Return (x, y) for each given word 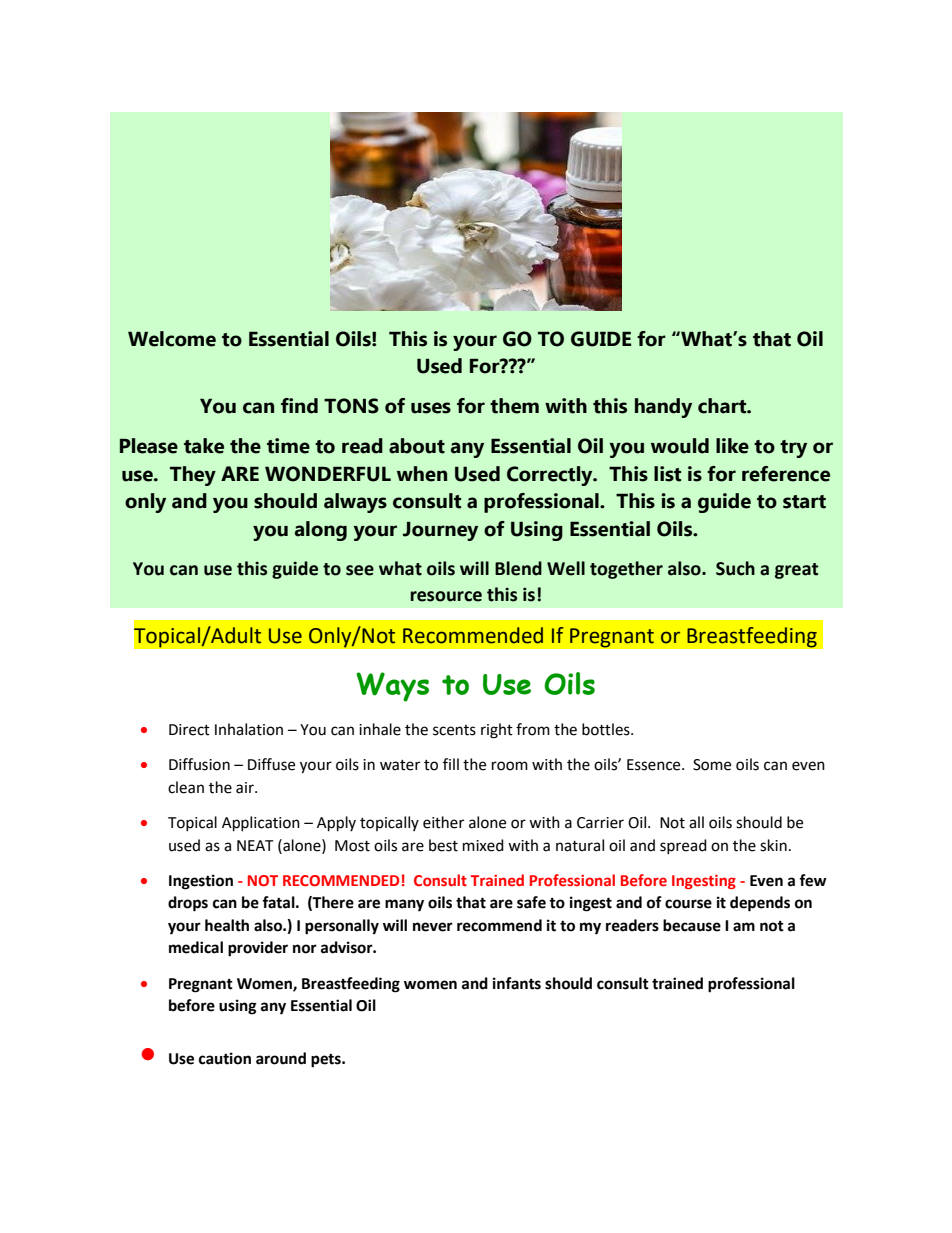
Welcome (172, 339)
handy (663, 408)
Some (712, 765)
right (497, 731)
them (514, 406)
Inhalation (249, 729)
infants (517, 983)
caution (225, 1058)
